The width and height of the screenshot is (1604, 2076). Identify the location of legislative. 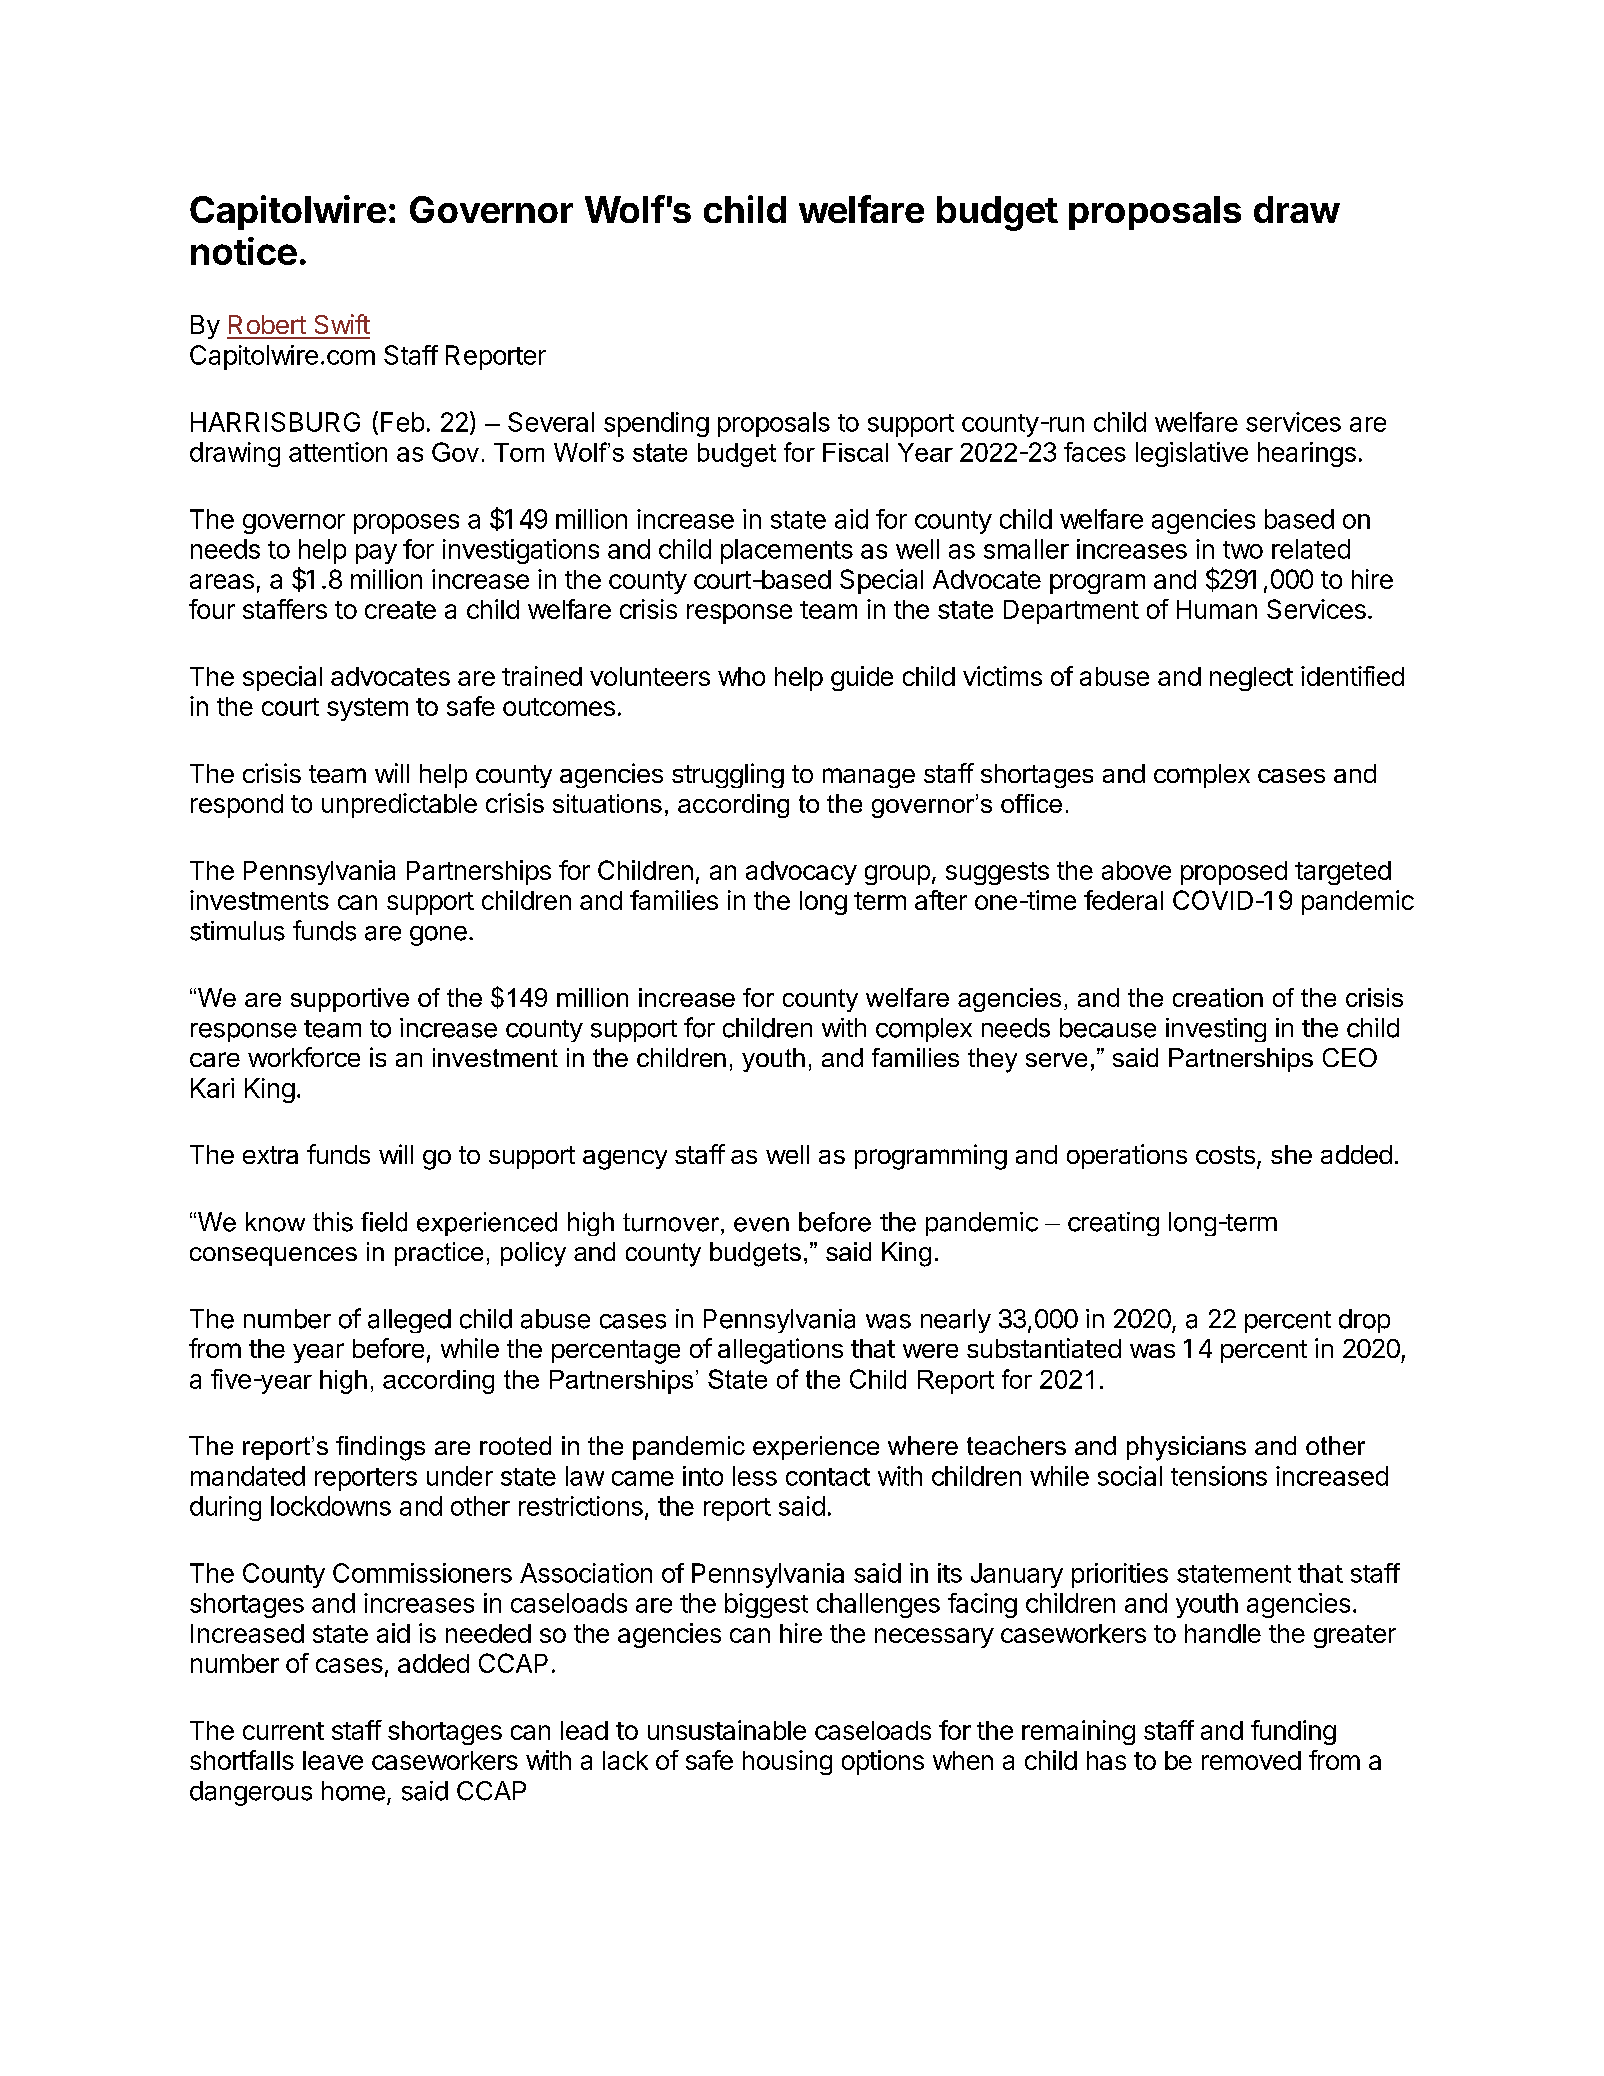
(1192, 454).
